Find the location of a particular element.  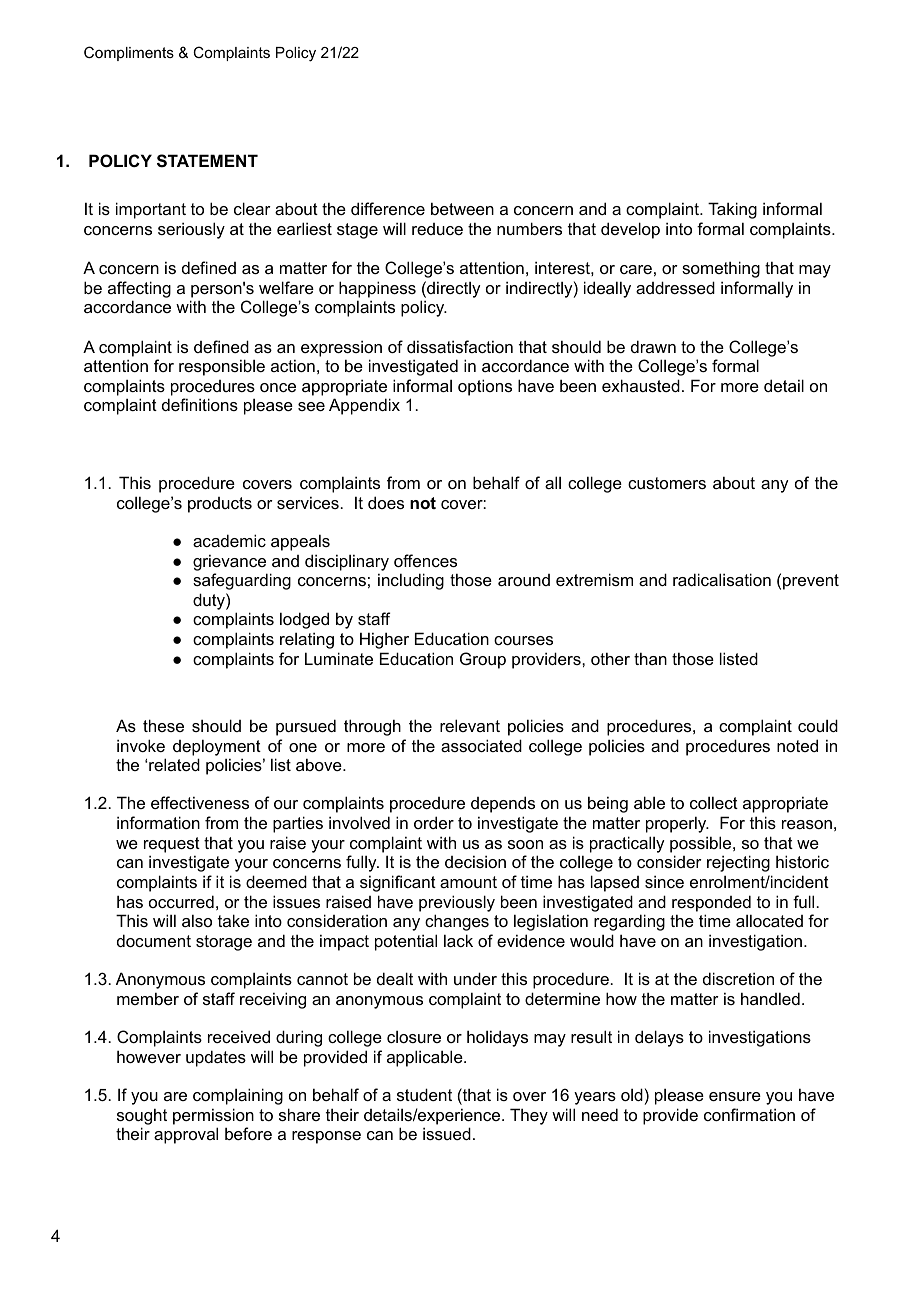

issued is located at coordinates (447, 1133).
